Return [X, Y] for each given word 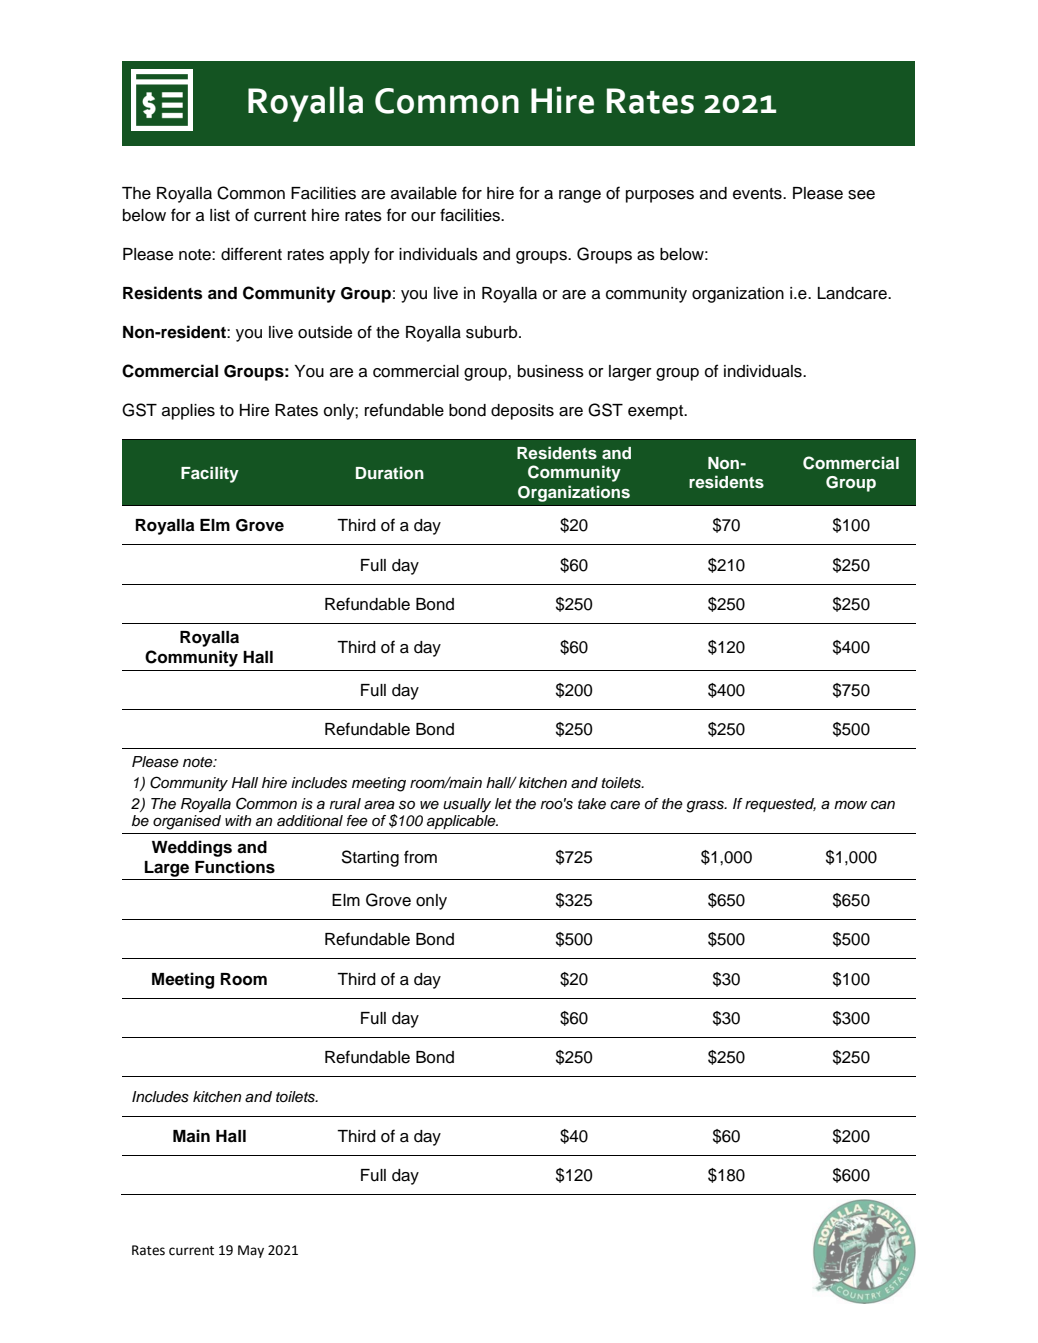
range [580, 196]
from [420, 857]
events [758, 194]
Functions [235, 867]
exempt [657, 412]
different [251, 254]
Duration [390, 473]
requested [780, 805]
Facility [210, 474]
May [251, 1251]
